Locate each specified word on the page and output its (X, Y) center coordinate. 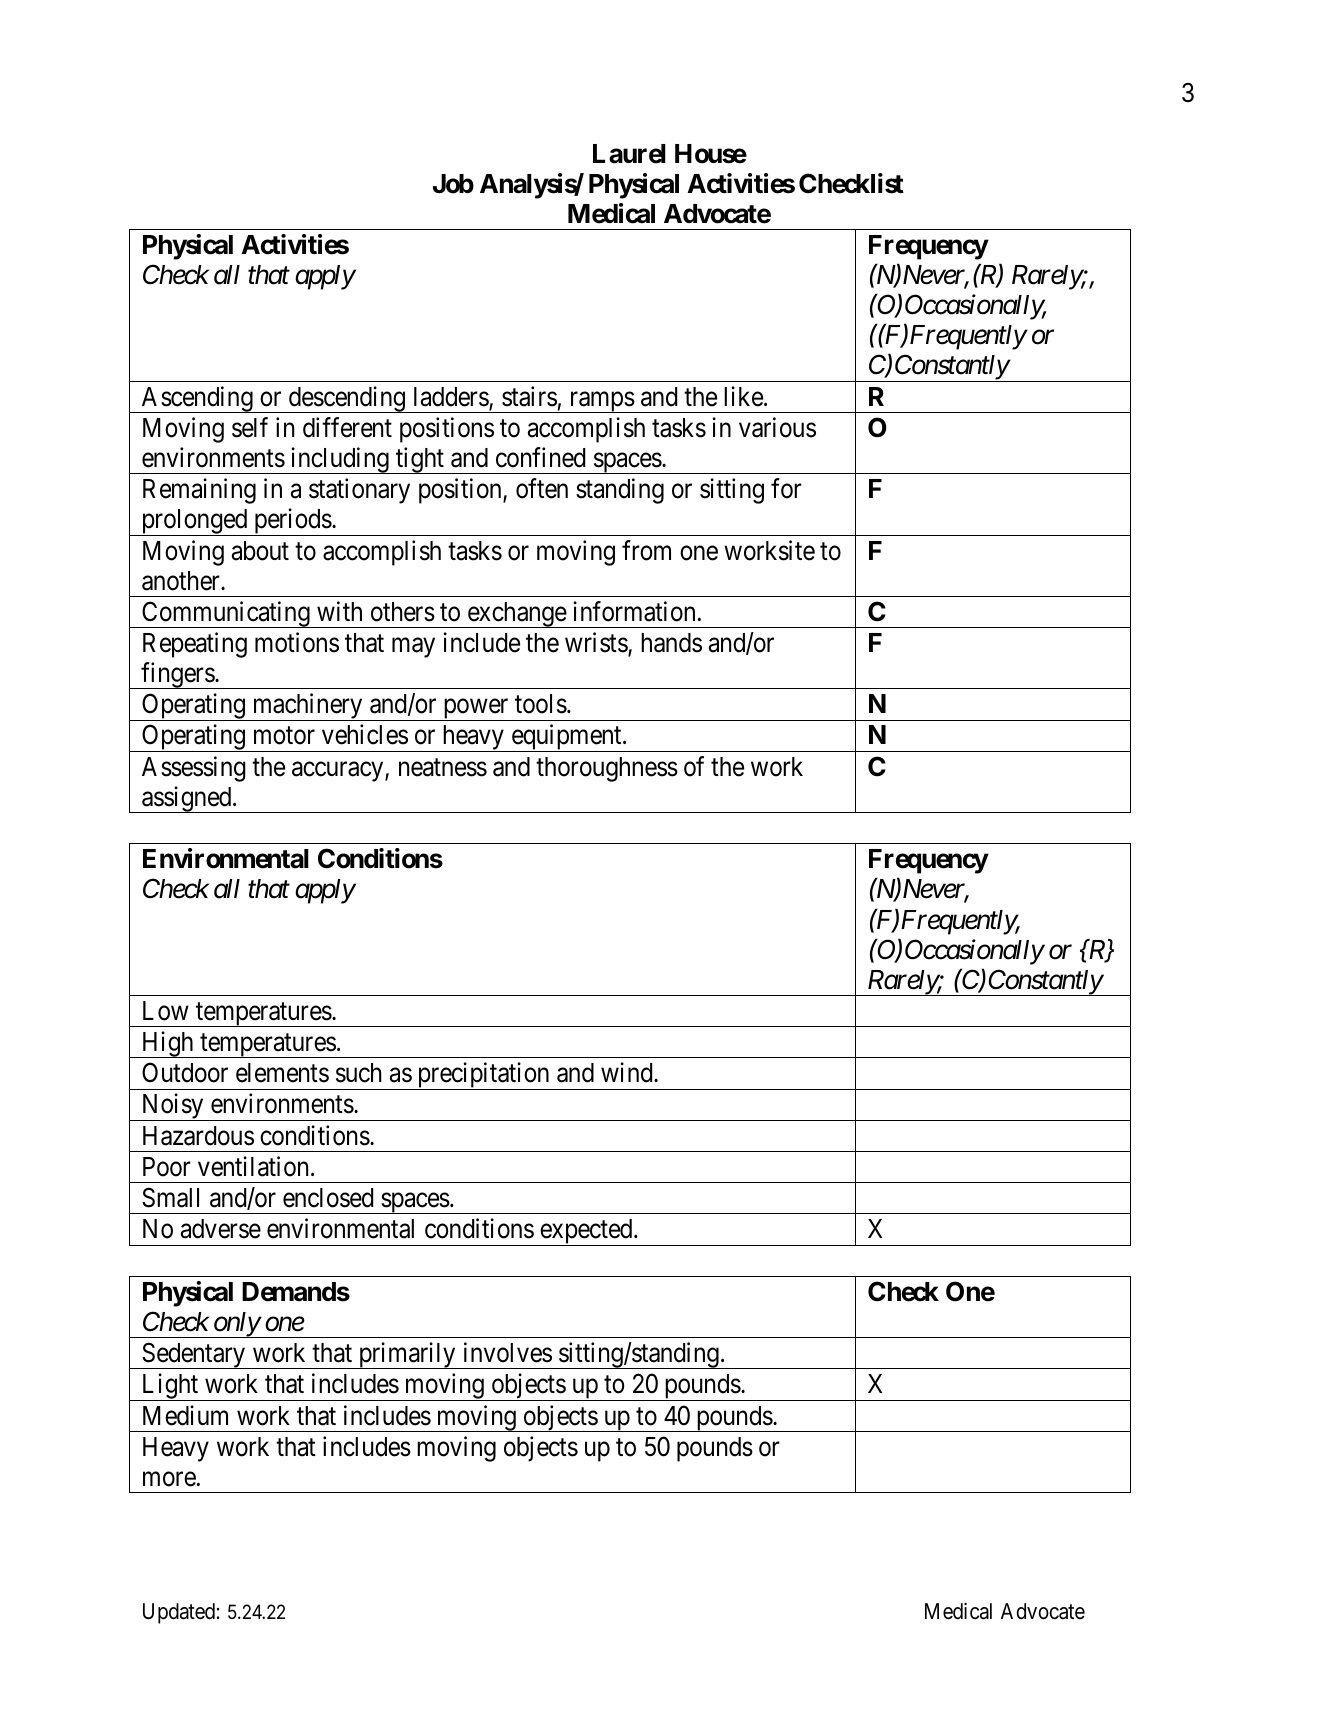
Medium (185, 1415)
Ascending (197, 399)
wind (628, 1072)
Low (166, 1011)
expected (586, 1232)
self (250, 427)
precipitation (483, 1076)
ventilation (253, 1166)
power (476, 710)
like (743, 396)
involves (508, 1352)
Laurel (629, 154)
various (777, 427)
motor (284, 736)
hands (671, 643)
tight (420, 460)
